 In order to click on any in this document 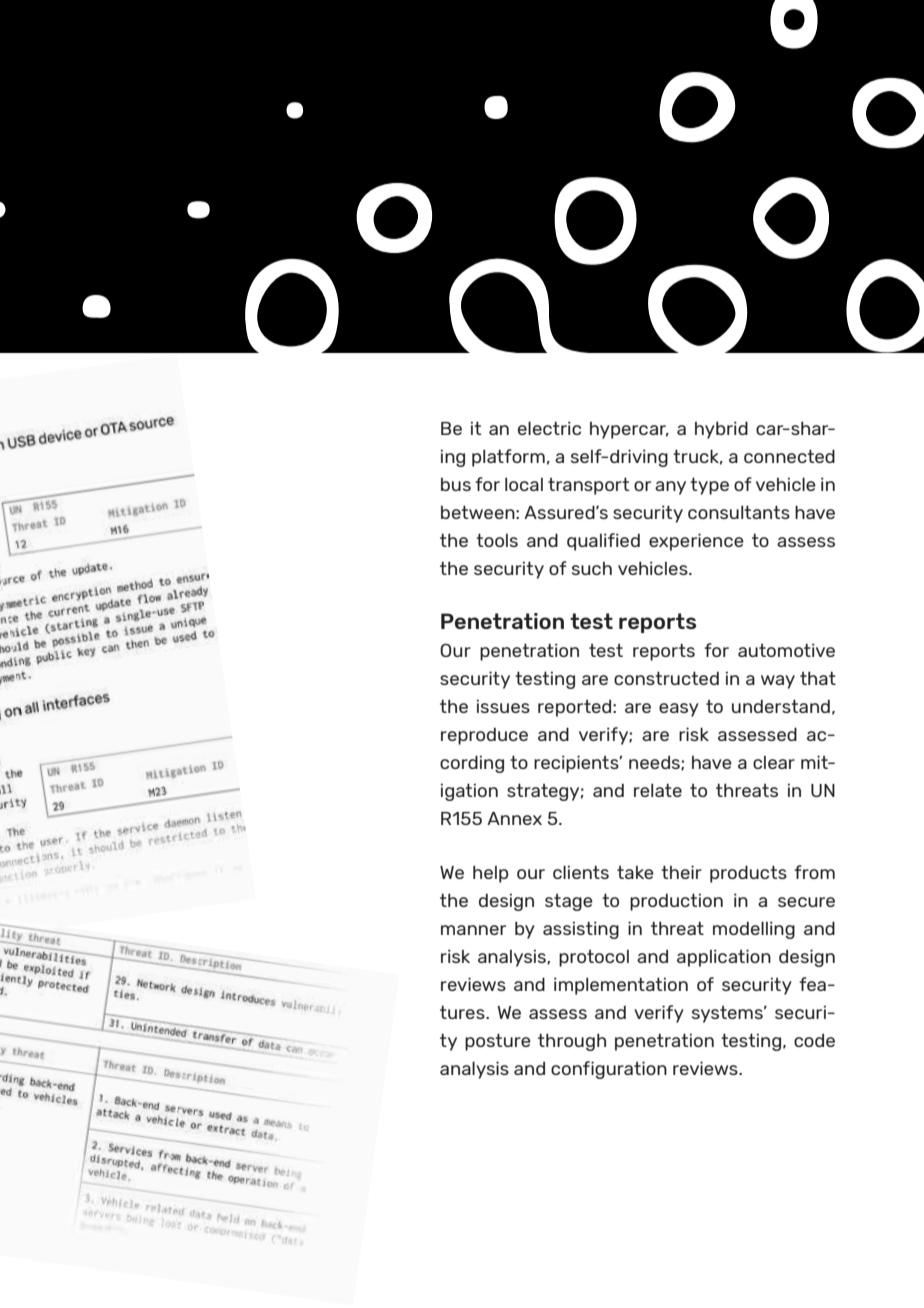, I will do `click(670, 488)`.
